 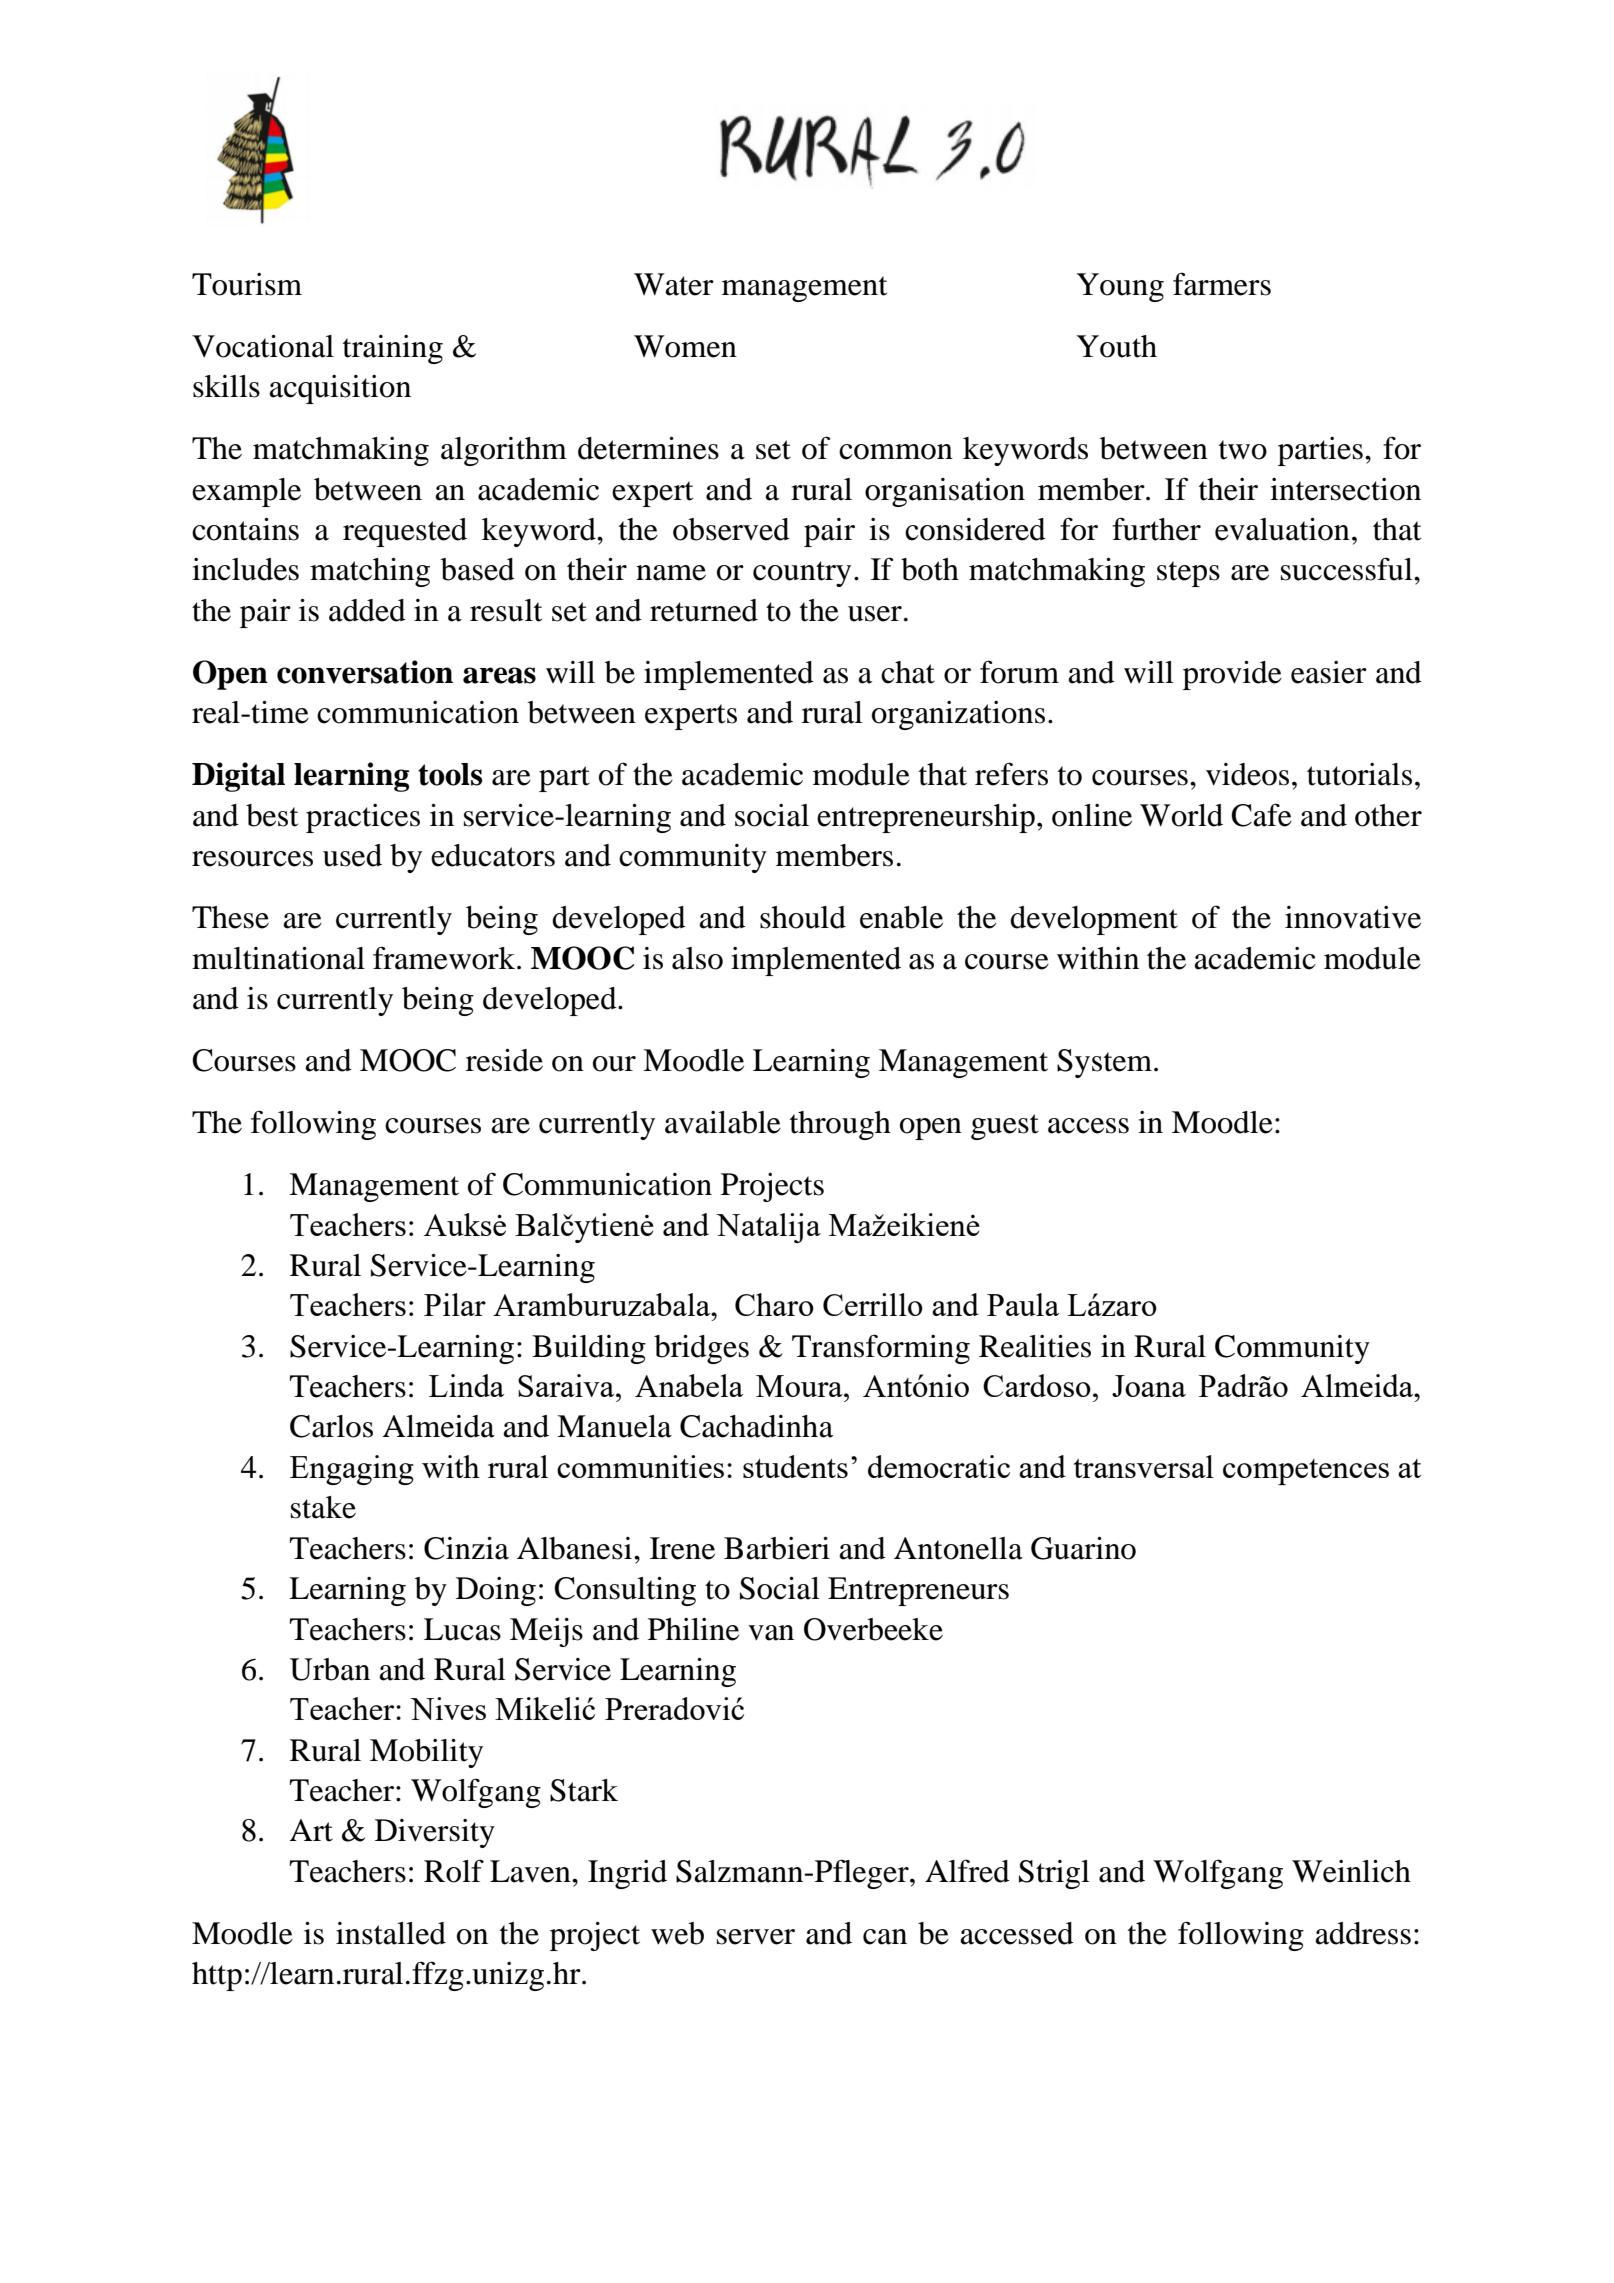 I want to click on farmers, so click(x=1222, y=284).
